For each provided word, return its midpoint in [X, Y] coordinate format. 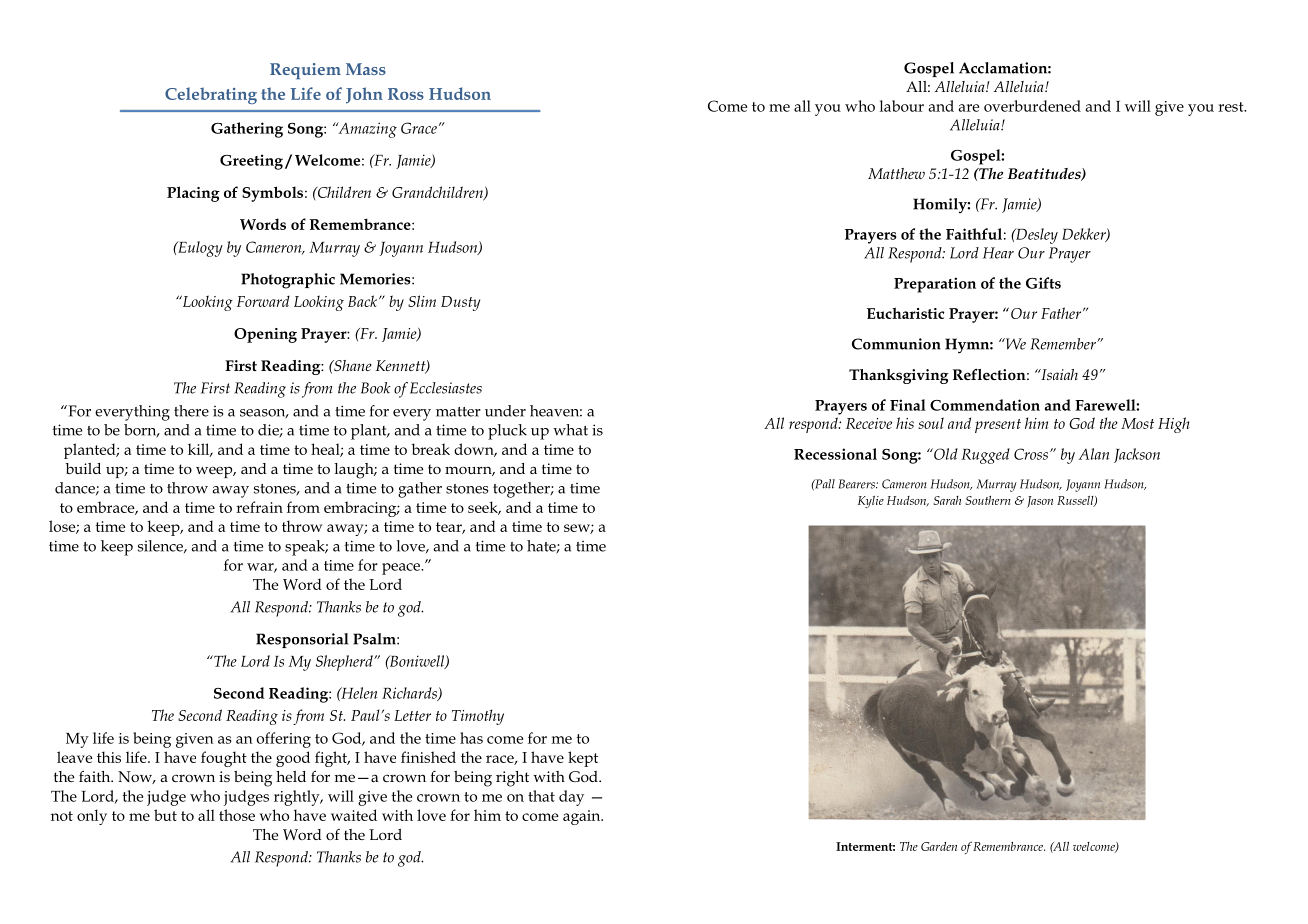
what [570, 430]
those [237, 815]
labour [902, 106]
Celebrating [211, 95]
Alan [1094, 454]
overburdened [1032, 106]
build [83, 468]
